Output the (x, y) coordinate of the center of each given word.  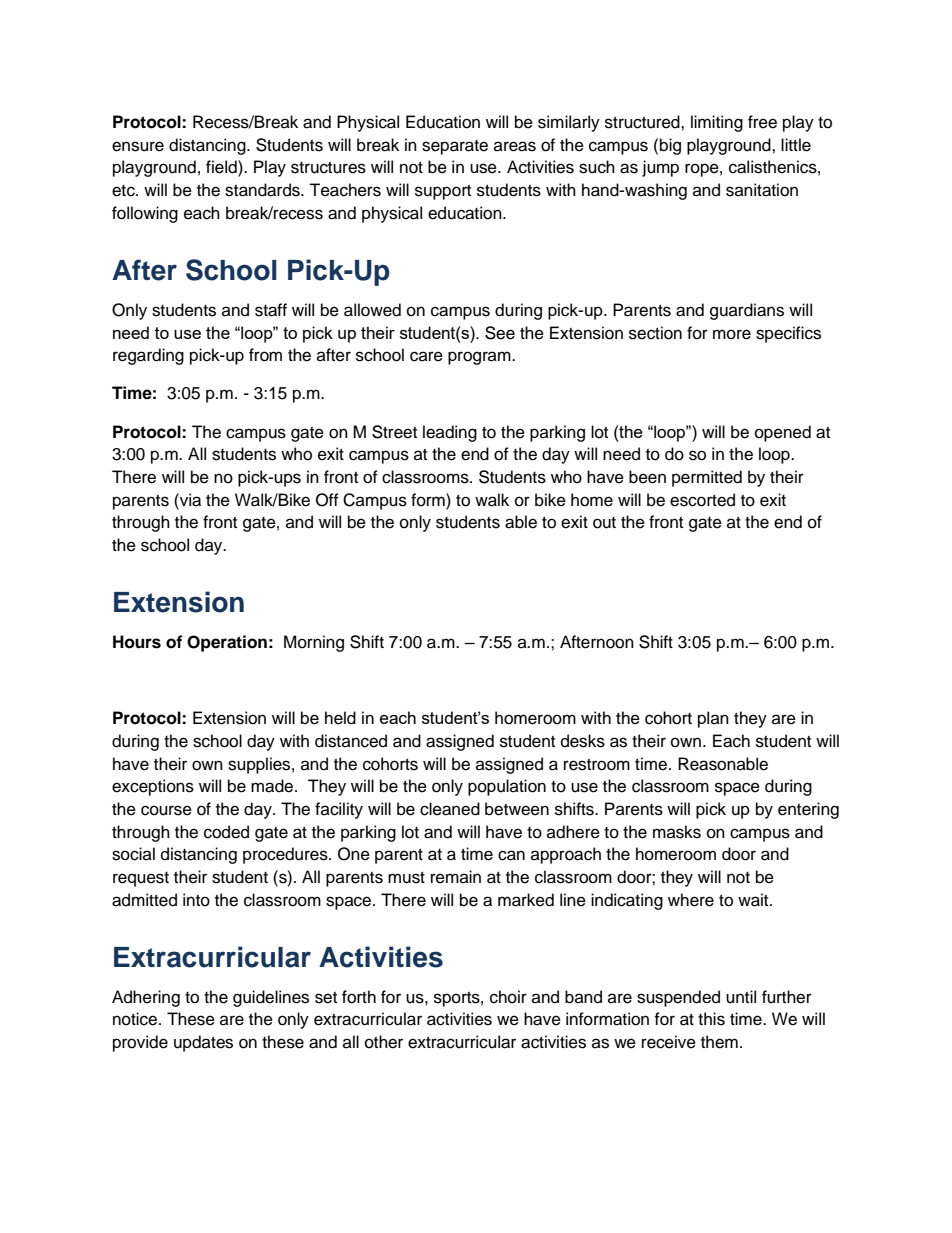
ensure (138, 146)
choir (508, 997)
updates (203, 1043)
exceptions (153, 787)
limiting (717, 123)
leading (450, 433)
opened (783, 433)
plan (713, 719)
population (507, 787)
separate (455, 147)
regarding (148, 356)
